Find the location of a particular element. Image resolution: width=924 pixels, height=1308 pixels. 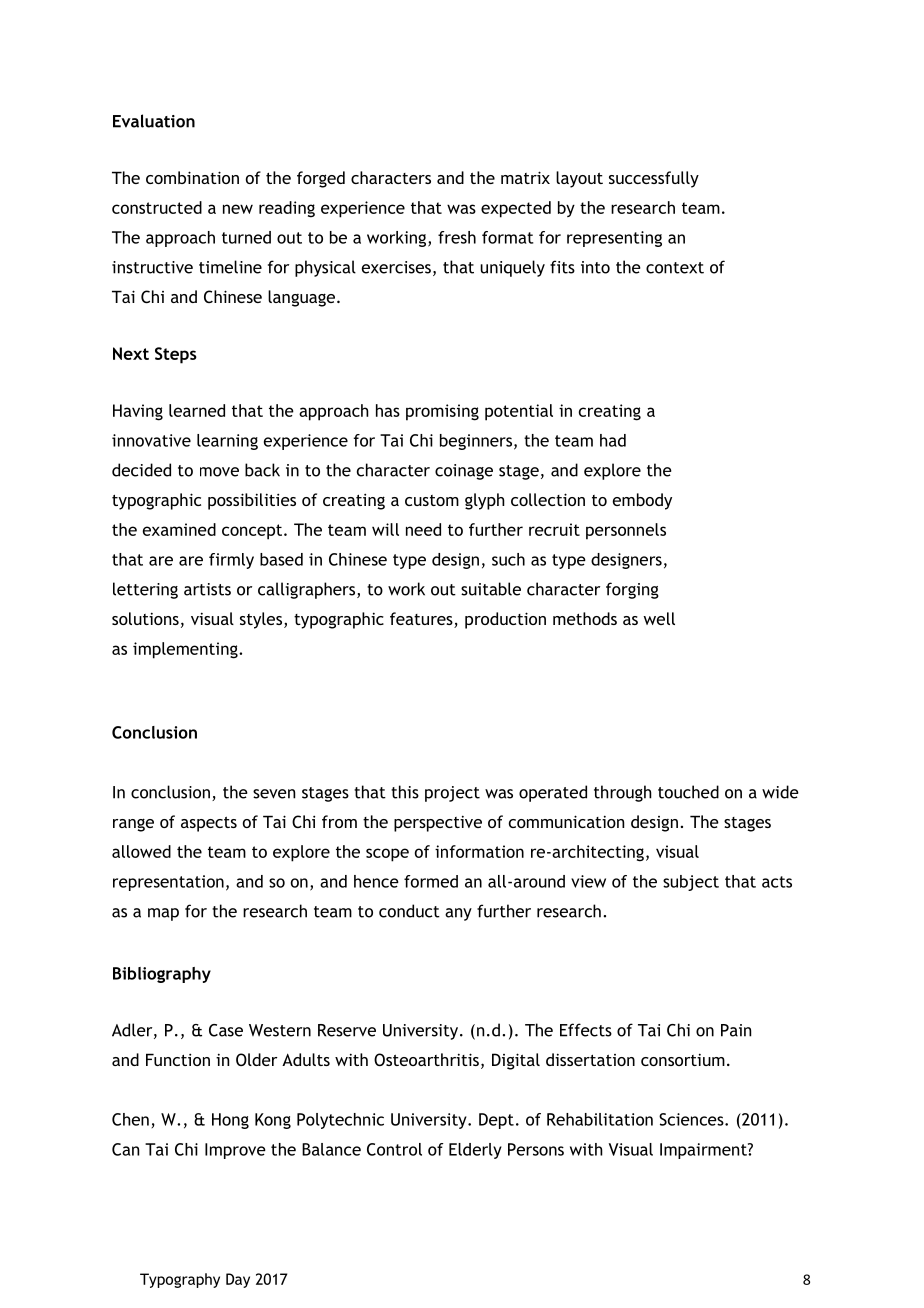

features is located at coordinates (422, 620).
